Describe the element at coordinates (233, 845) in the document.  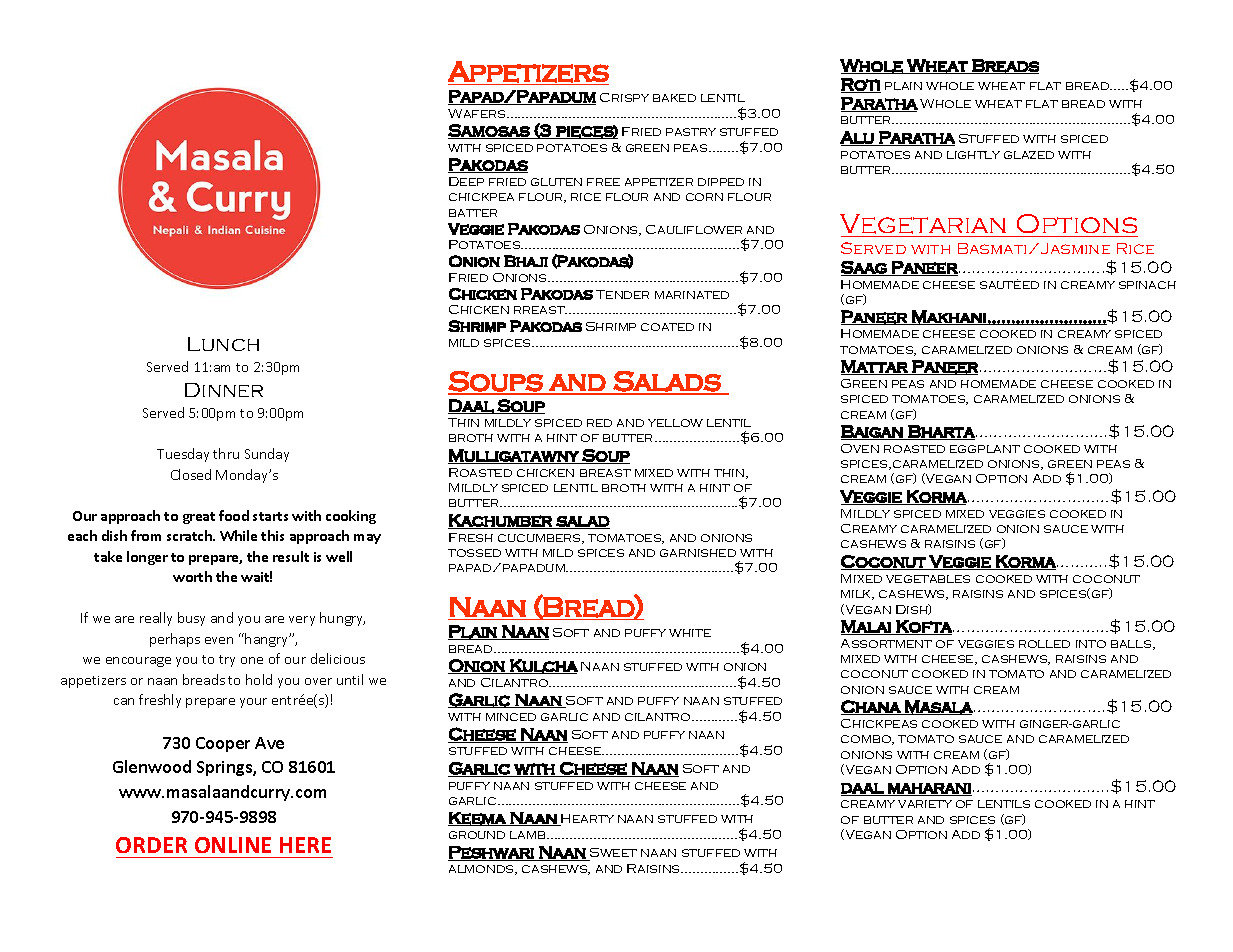
I see `ONLINE` at that location.
